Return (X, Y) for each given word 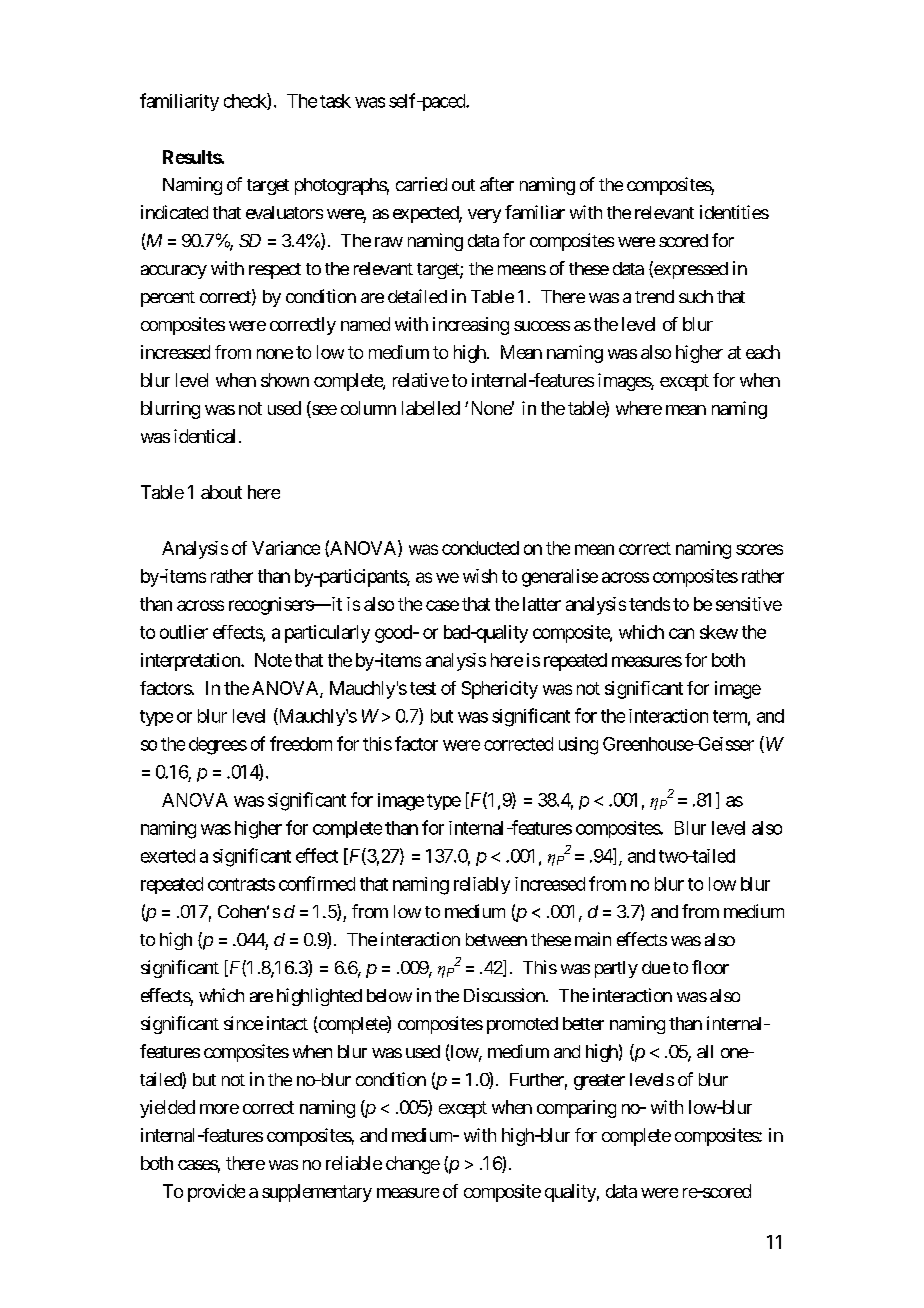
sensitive (749, 604)
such (696, 296)
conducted (480, 548)
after (497, 184)
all (705, 1051)
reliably (482, 885)
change (413, 1165)
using (578, 746)
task (335, 101)
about (221, 492)
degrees (218, 746)
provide (216, 1193)
